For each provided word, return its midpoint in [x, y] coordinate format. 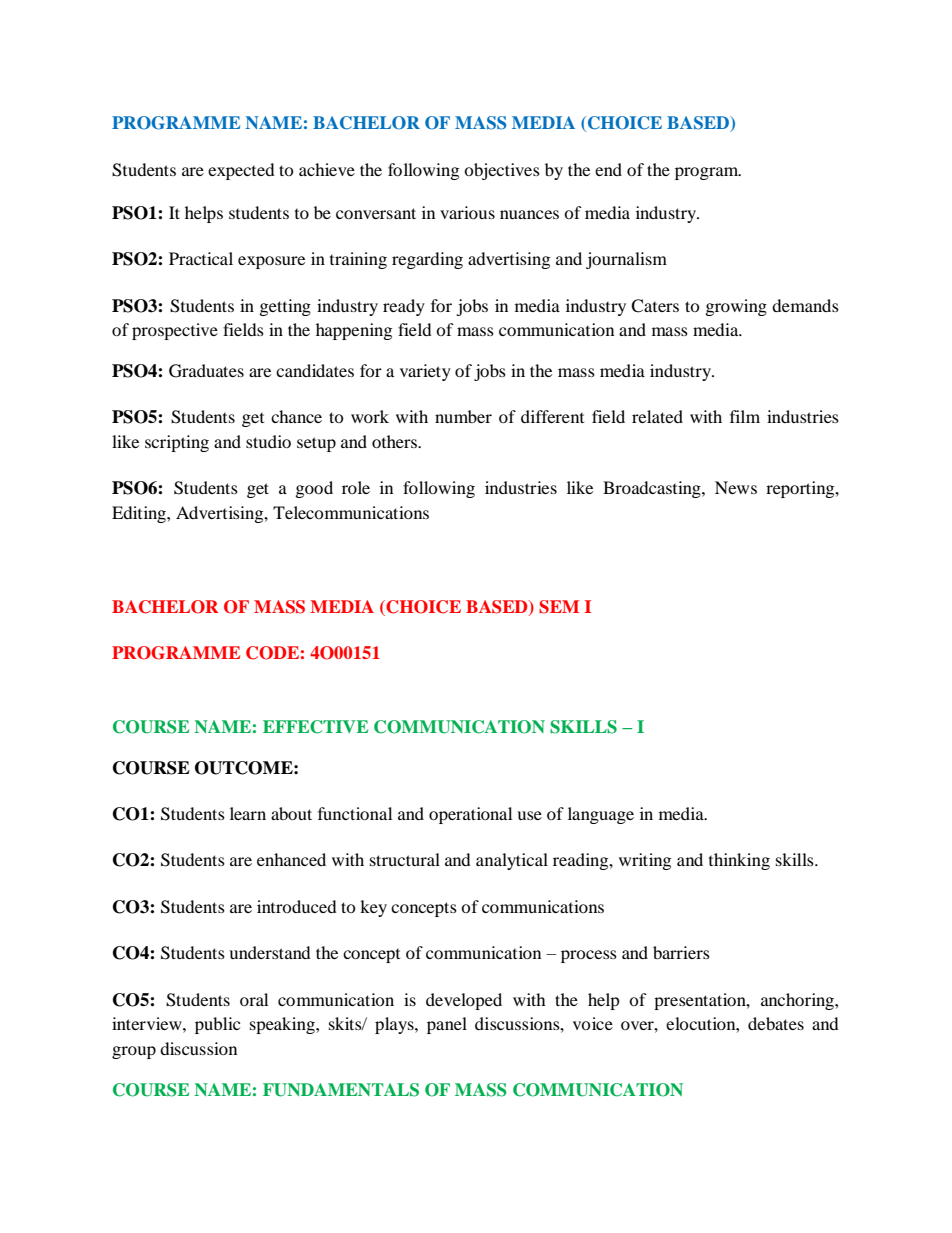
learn [248, 813]
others [395, 441]
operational [470, 815]
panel [447, 1025]
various [467, 212]
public [217, 1025]
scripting [177, 443]
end [608, 169]
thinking [739, 861]
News [736, 487]
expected [241, 171]
